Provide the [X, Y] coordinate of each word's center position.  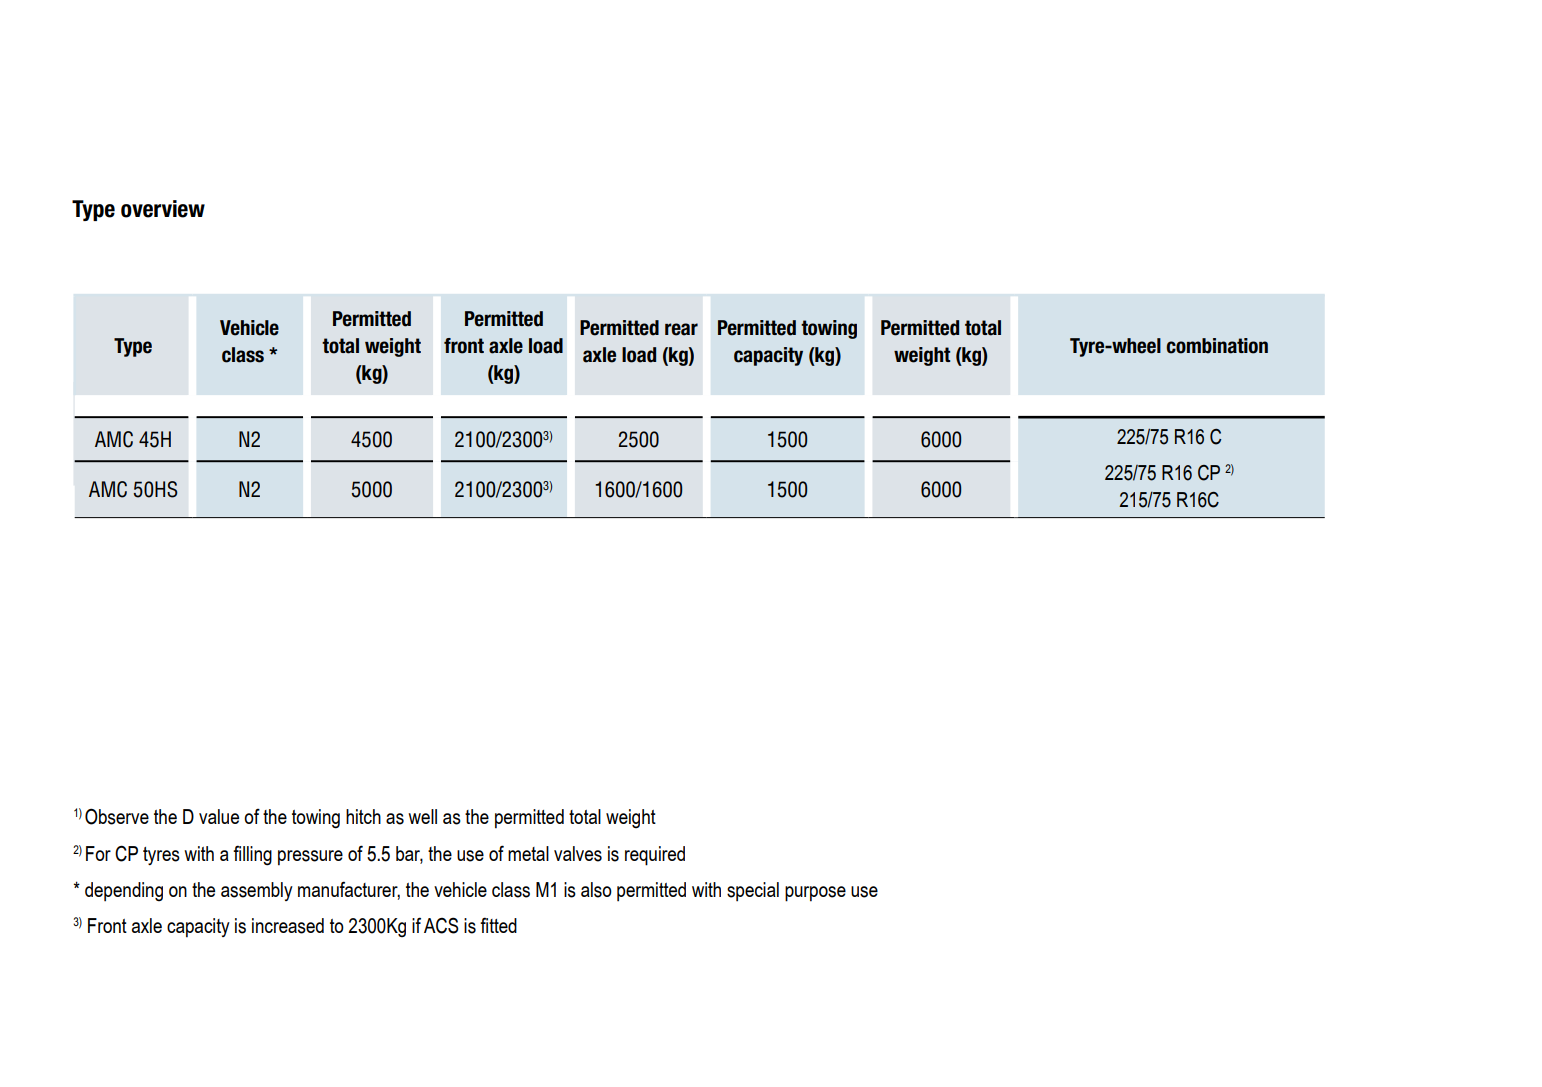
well [422, 816]
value [219, 816]
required [655, 856]
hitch [363, 816]
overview [163, 209]
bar [409, 854]
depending [124, 892]
